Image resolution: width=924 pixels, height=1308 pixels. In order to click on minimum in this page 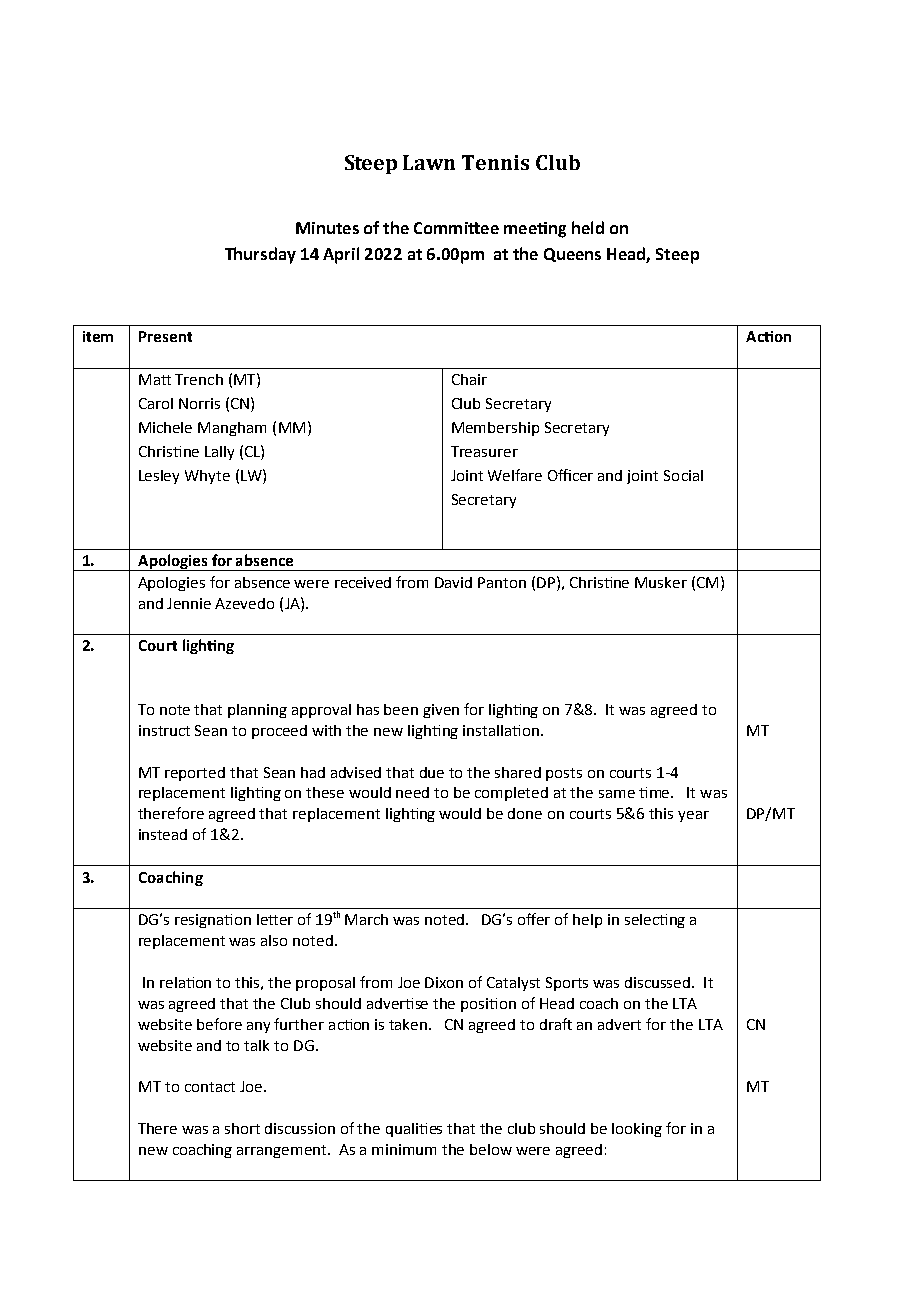, I will do `click(404, 1149)`.
